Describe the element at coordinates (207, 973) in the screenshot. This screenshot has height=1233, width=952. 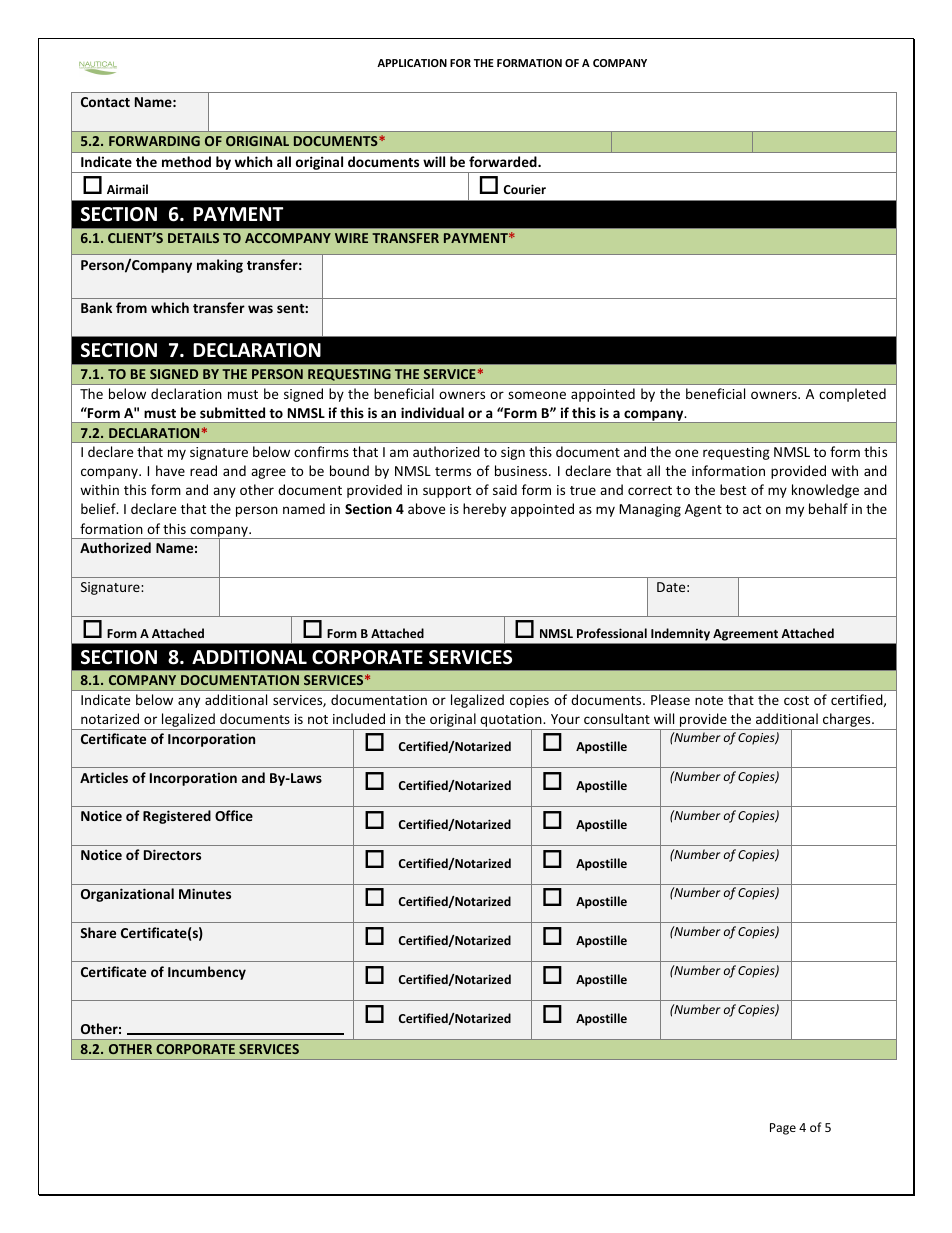
I see `Incumbency` at that location.
